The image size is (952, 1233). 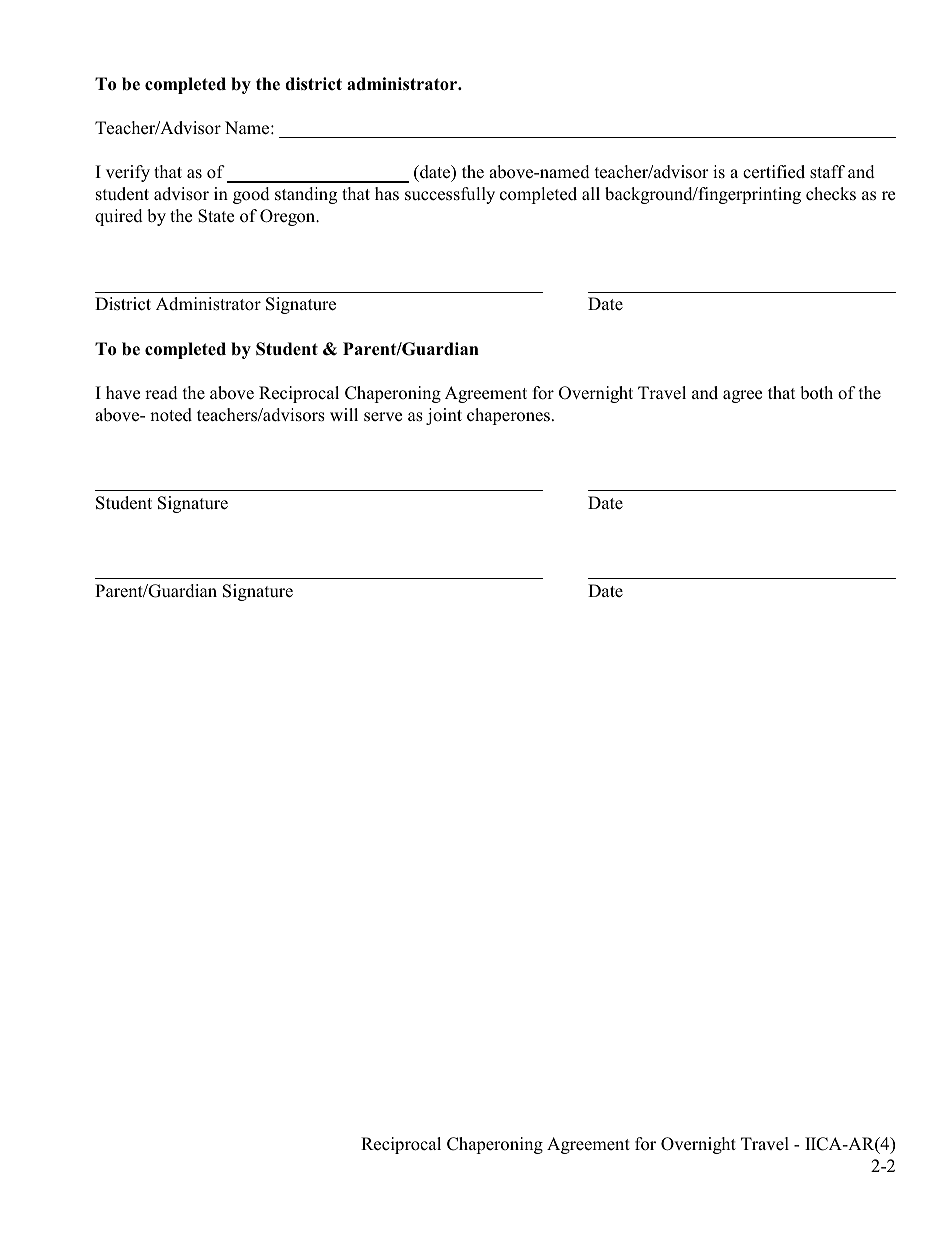 What do you see at coordinates (216, 216) in the document?
I see `State` at bounding box center [216, 216].
